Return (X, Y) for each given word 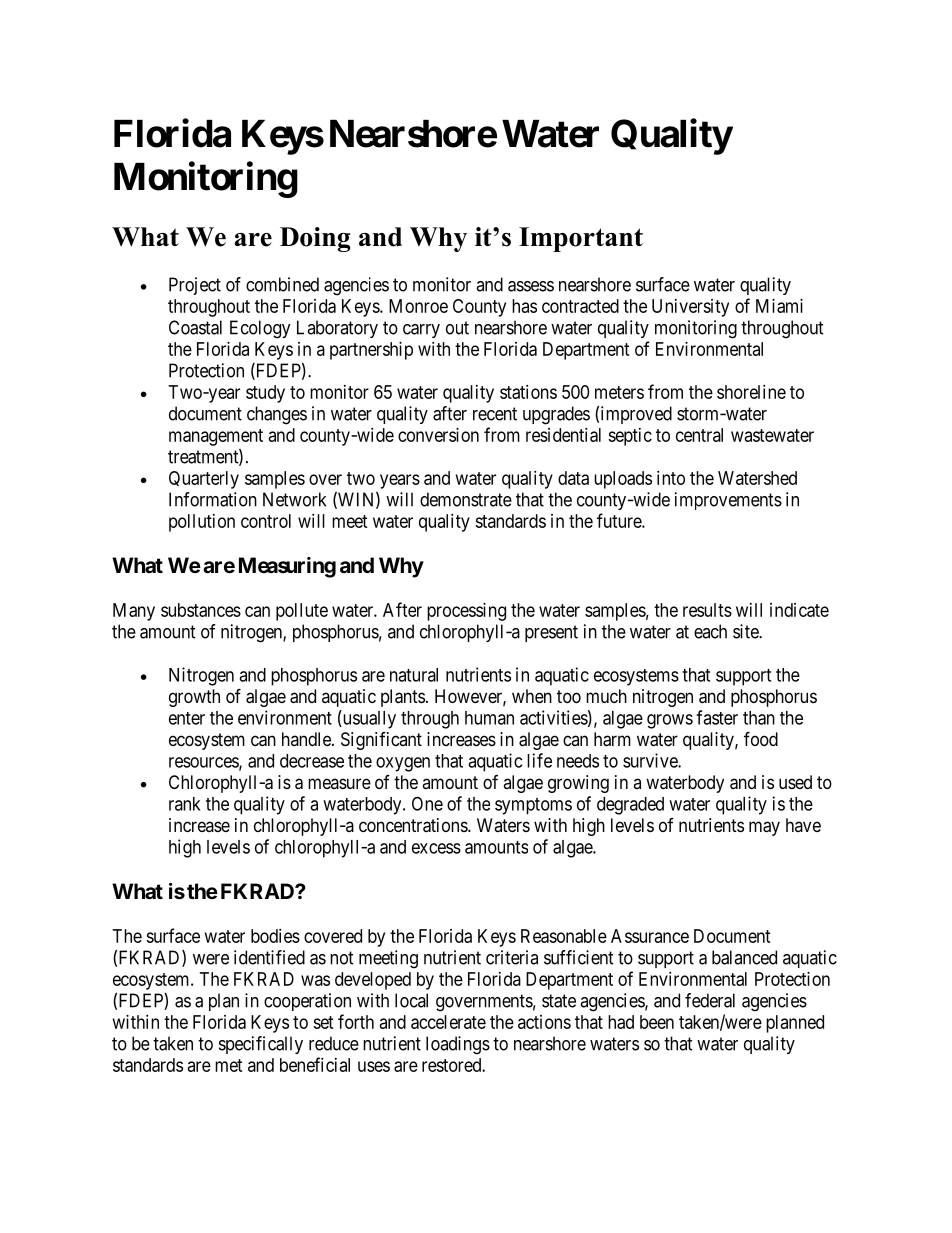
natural (414, 675)
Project (195, 286)
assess (531, 286)
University (690, 308)
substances (201, 610)
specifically (261, 1045)
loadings (458, 1045)
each (710, 631)
